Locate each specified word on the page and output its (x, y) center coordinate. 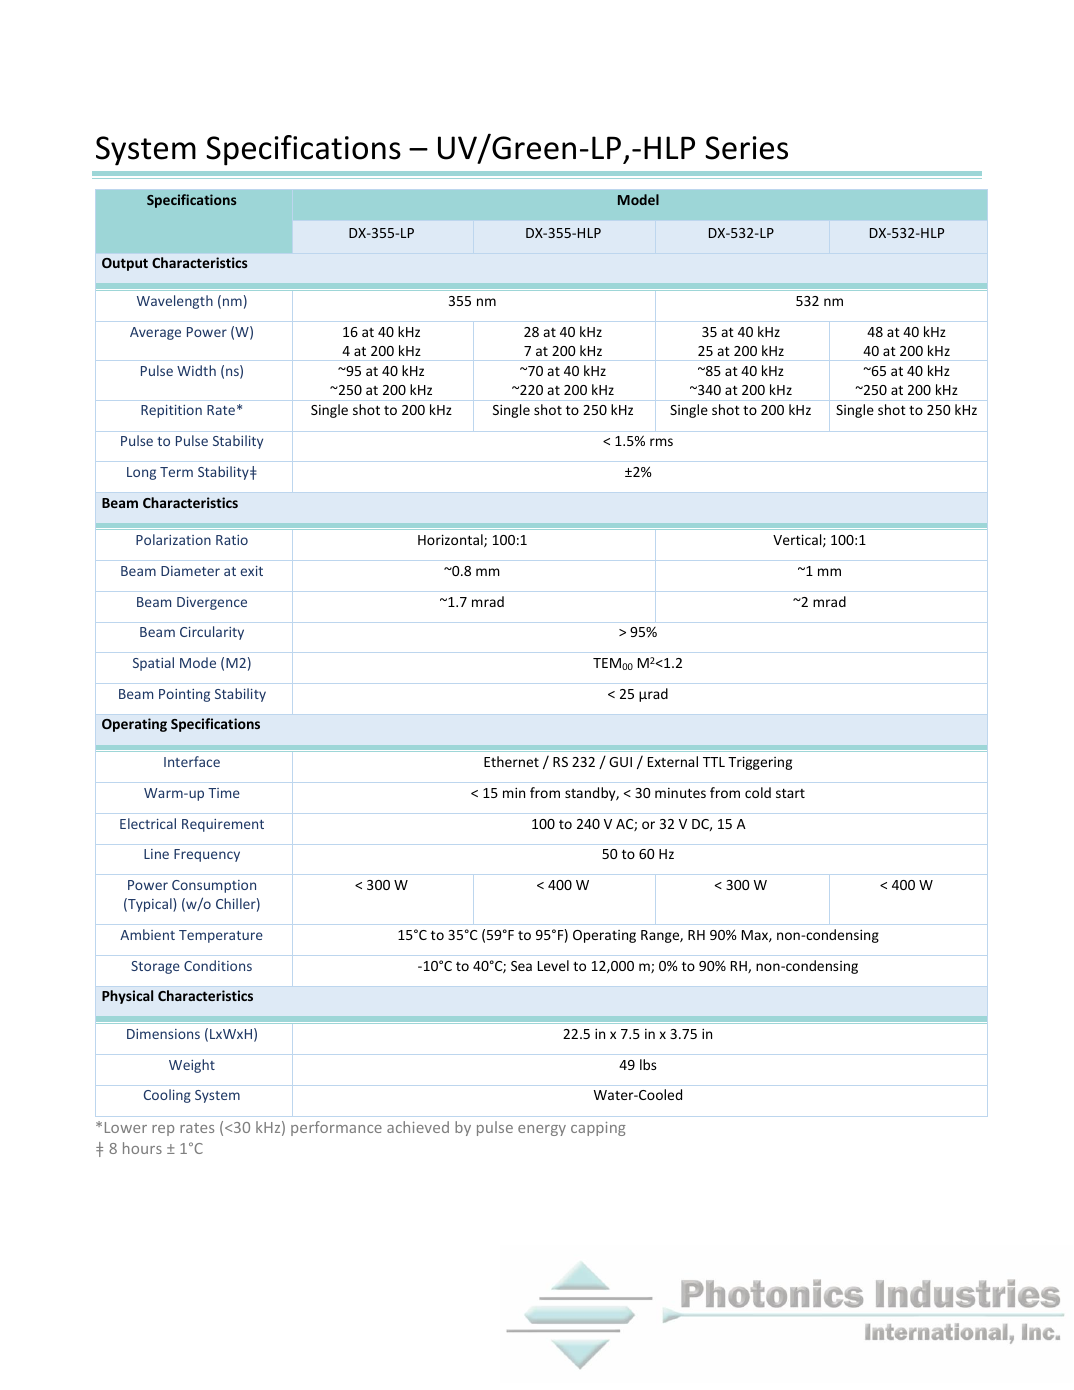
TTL (714, 762)
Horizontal (451, 540)
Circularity (212, 633)
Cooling (167, 1096)
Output (125, 264)
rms (661, 442)
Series (746, 148)
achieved (418, 1127)
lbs (648, 1064)
